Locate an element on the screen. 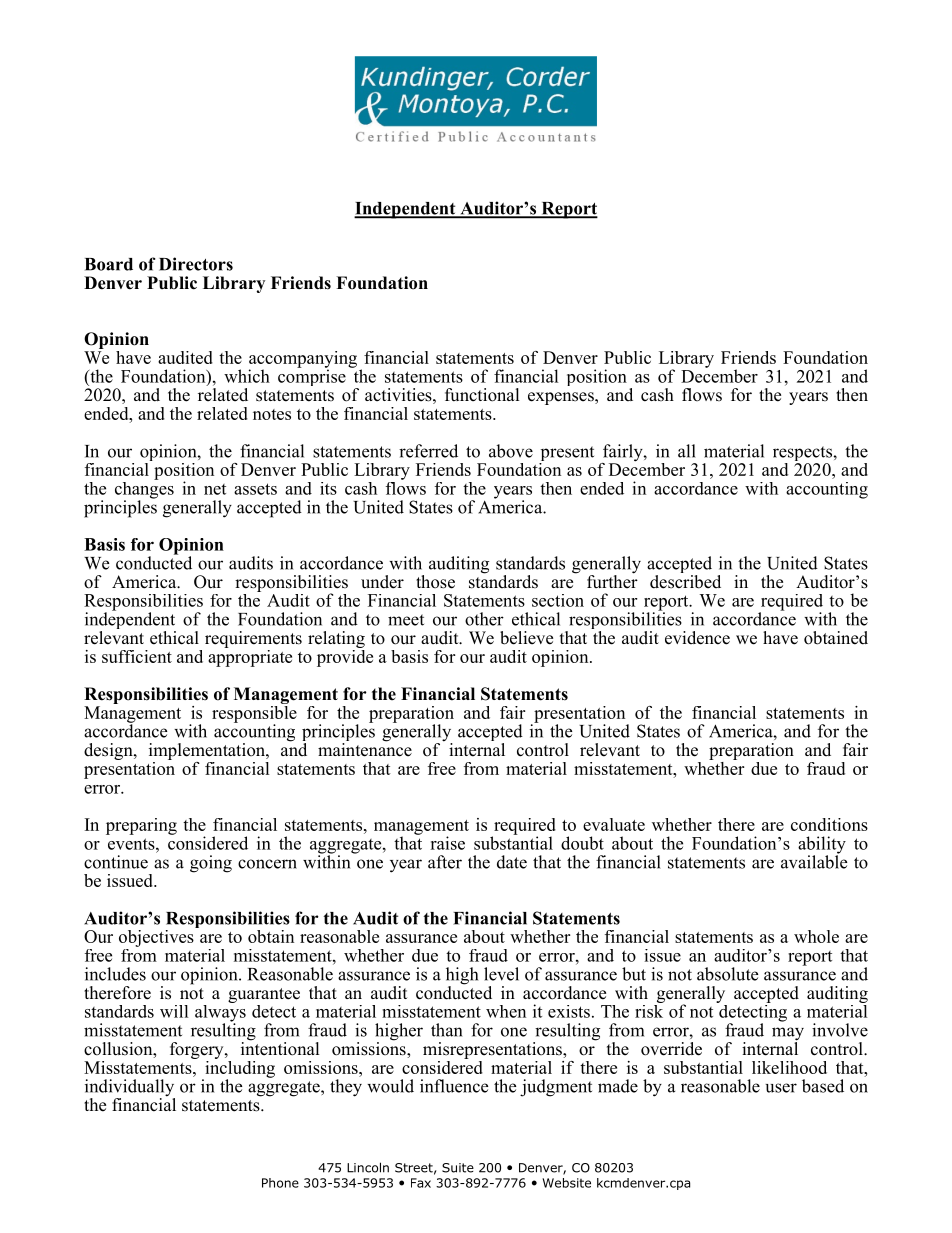  described is located at coordinates (685, 580).
